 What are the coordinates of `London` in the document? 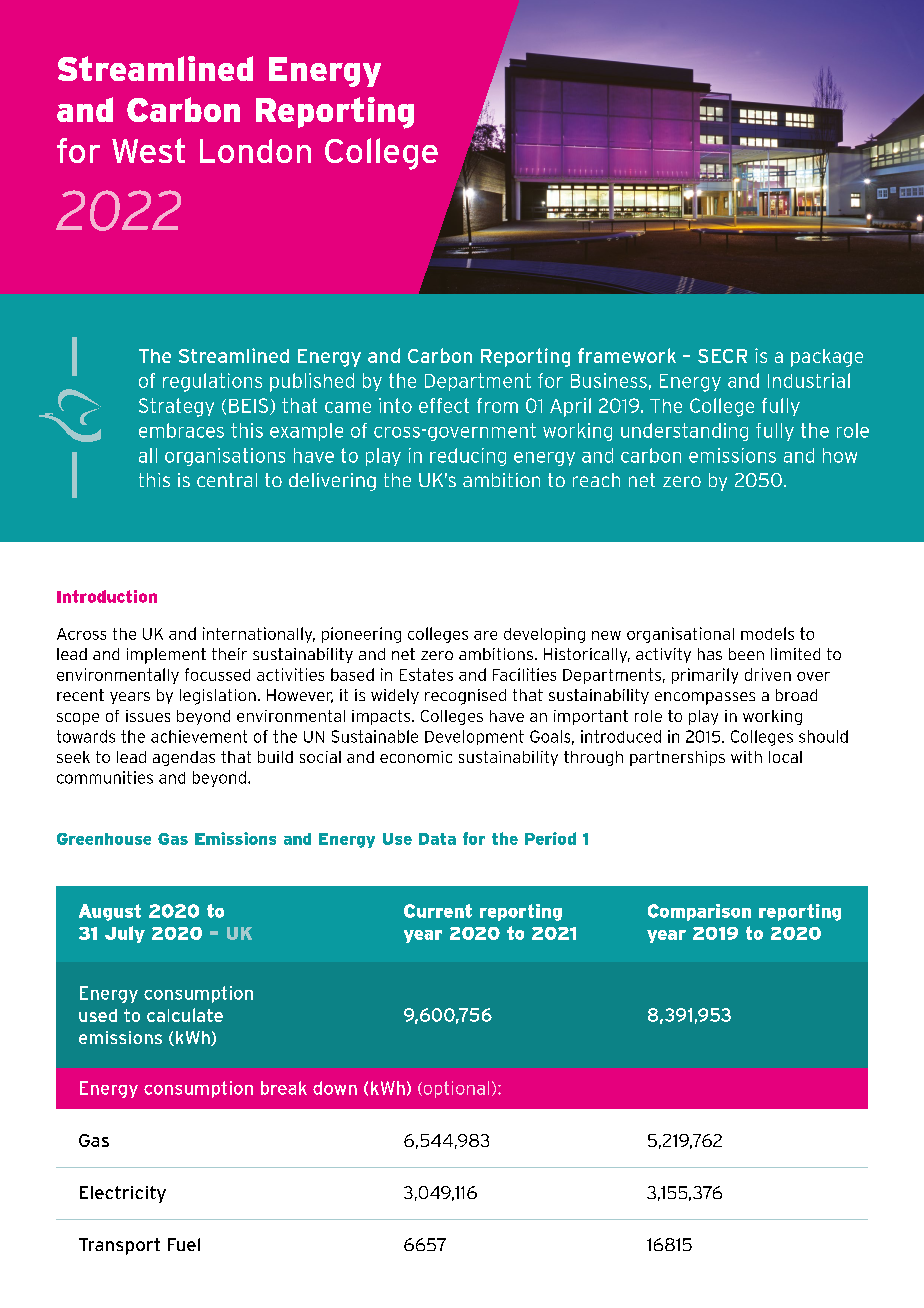 It's located at (255, 151).
